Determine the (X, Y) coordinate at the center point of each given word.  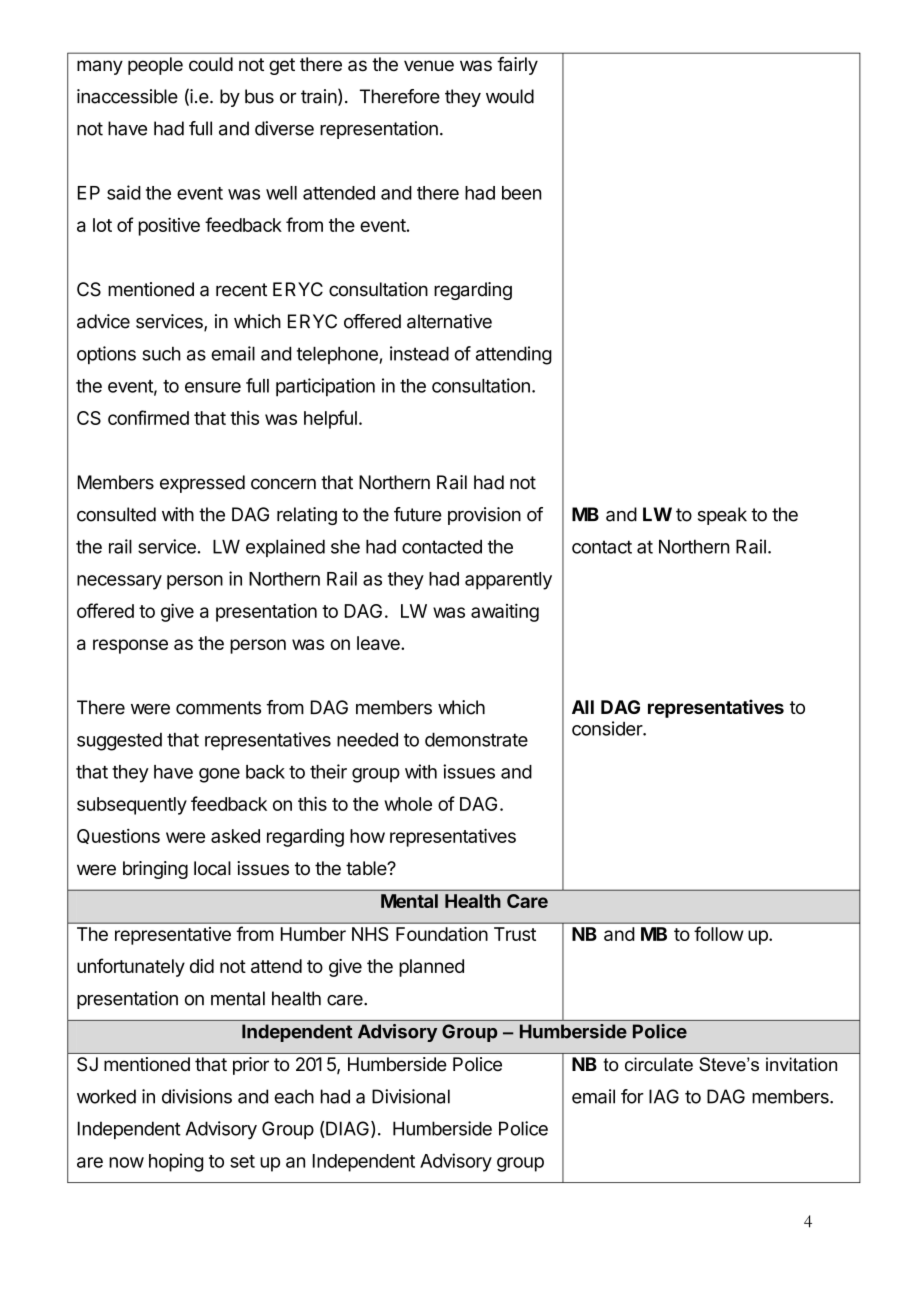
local (212, 868)
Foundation (442, 934)
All (583, 707)
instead (419, 353)
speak (722, 516)
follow (719, 933)
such (161, 354)
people (155, 66)
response (130, 646)
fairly (517, 66)
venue (429, 66)
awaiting (505, 612)
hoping (176, 1162)
